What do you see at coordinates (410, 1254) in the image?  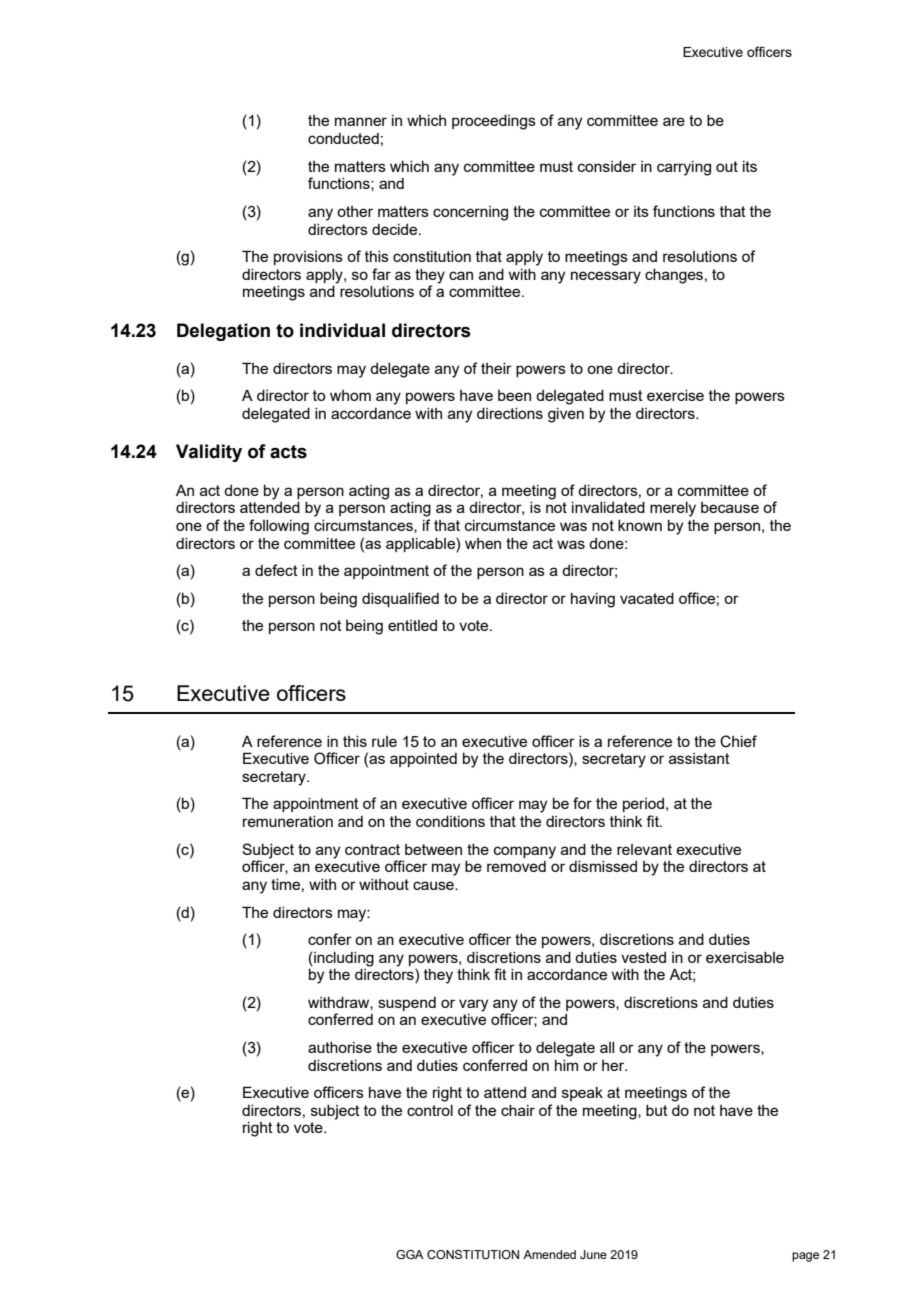 I see `GGA` at bounding box center [410, 1254].
